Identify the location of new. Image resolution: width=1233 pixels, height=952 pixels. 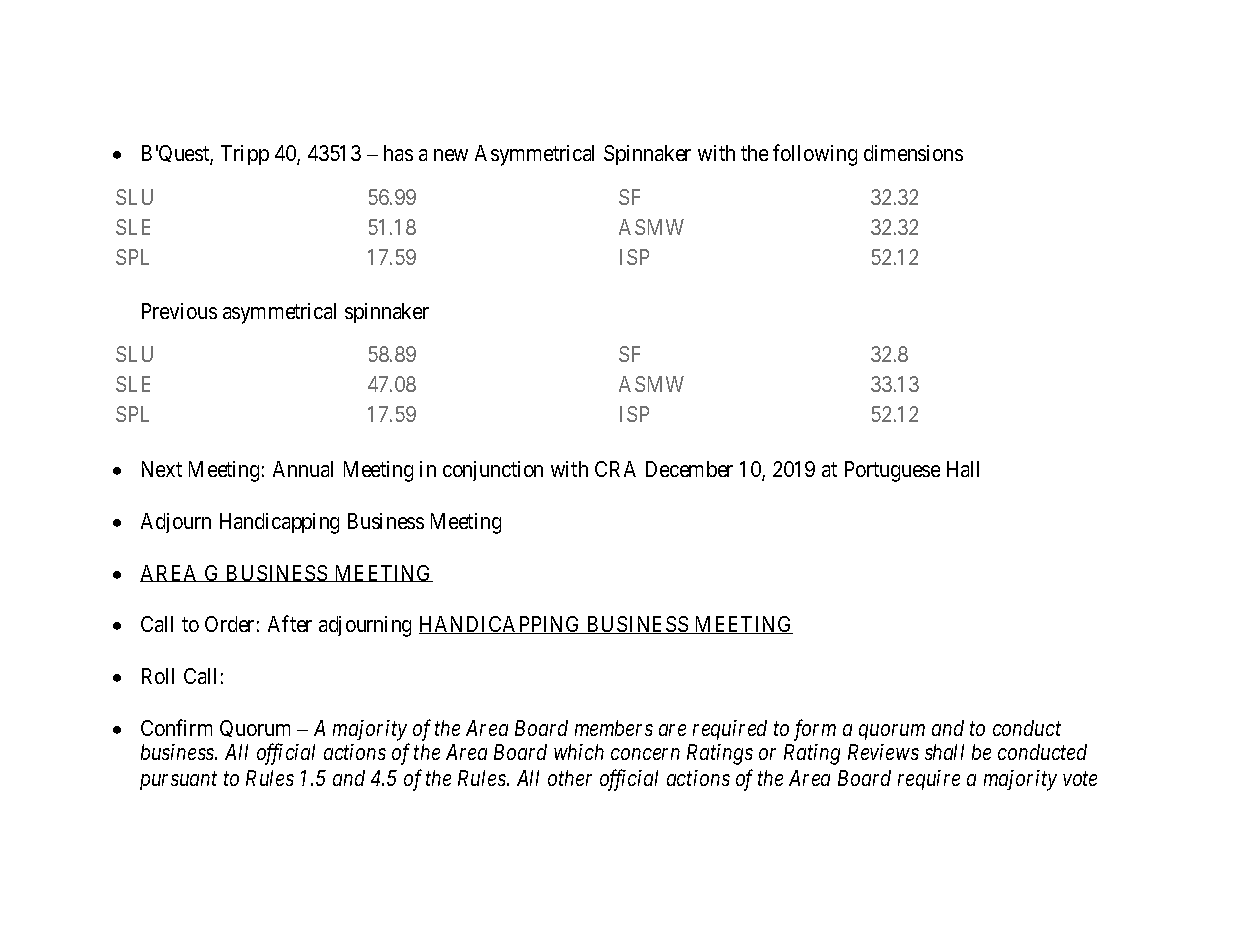
(451, 155).
